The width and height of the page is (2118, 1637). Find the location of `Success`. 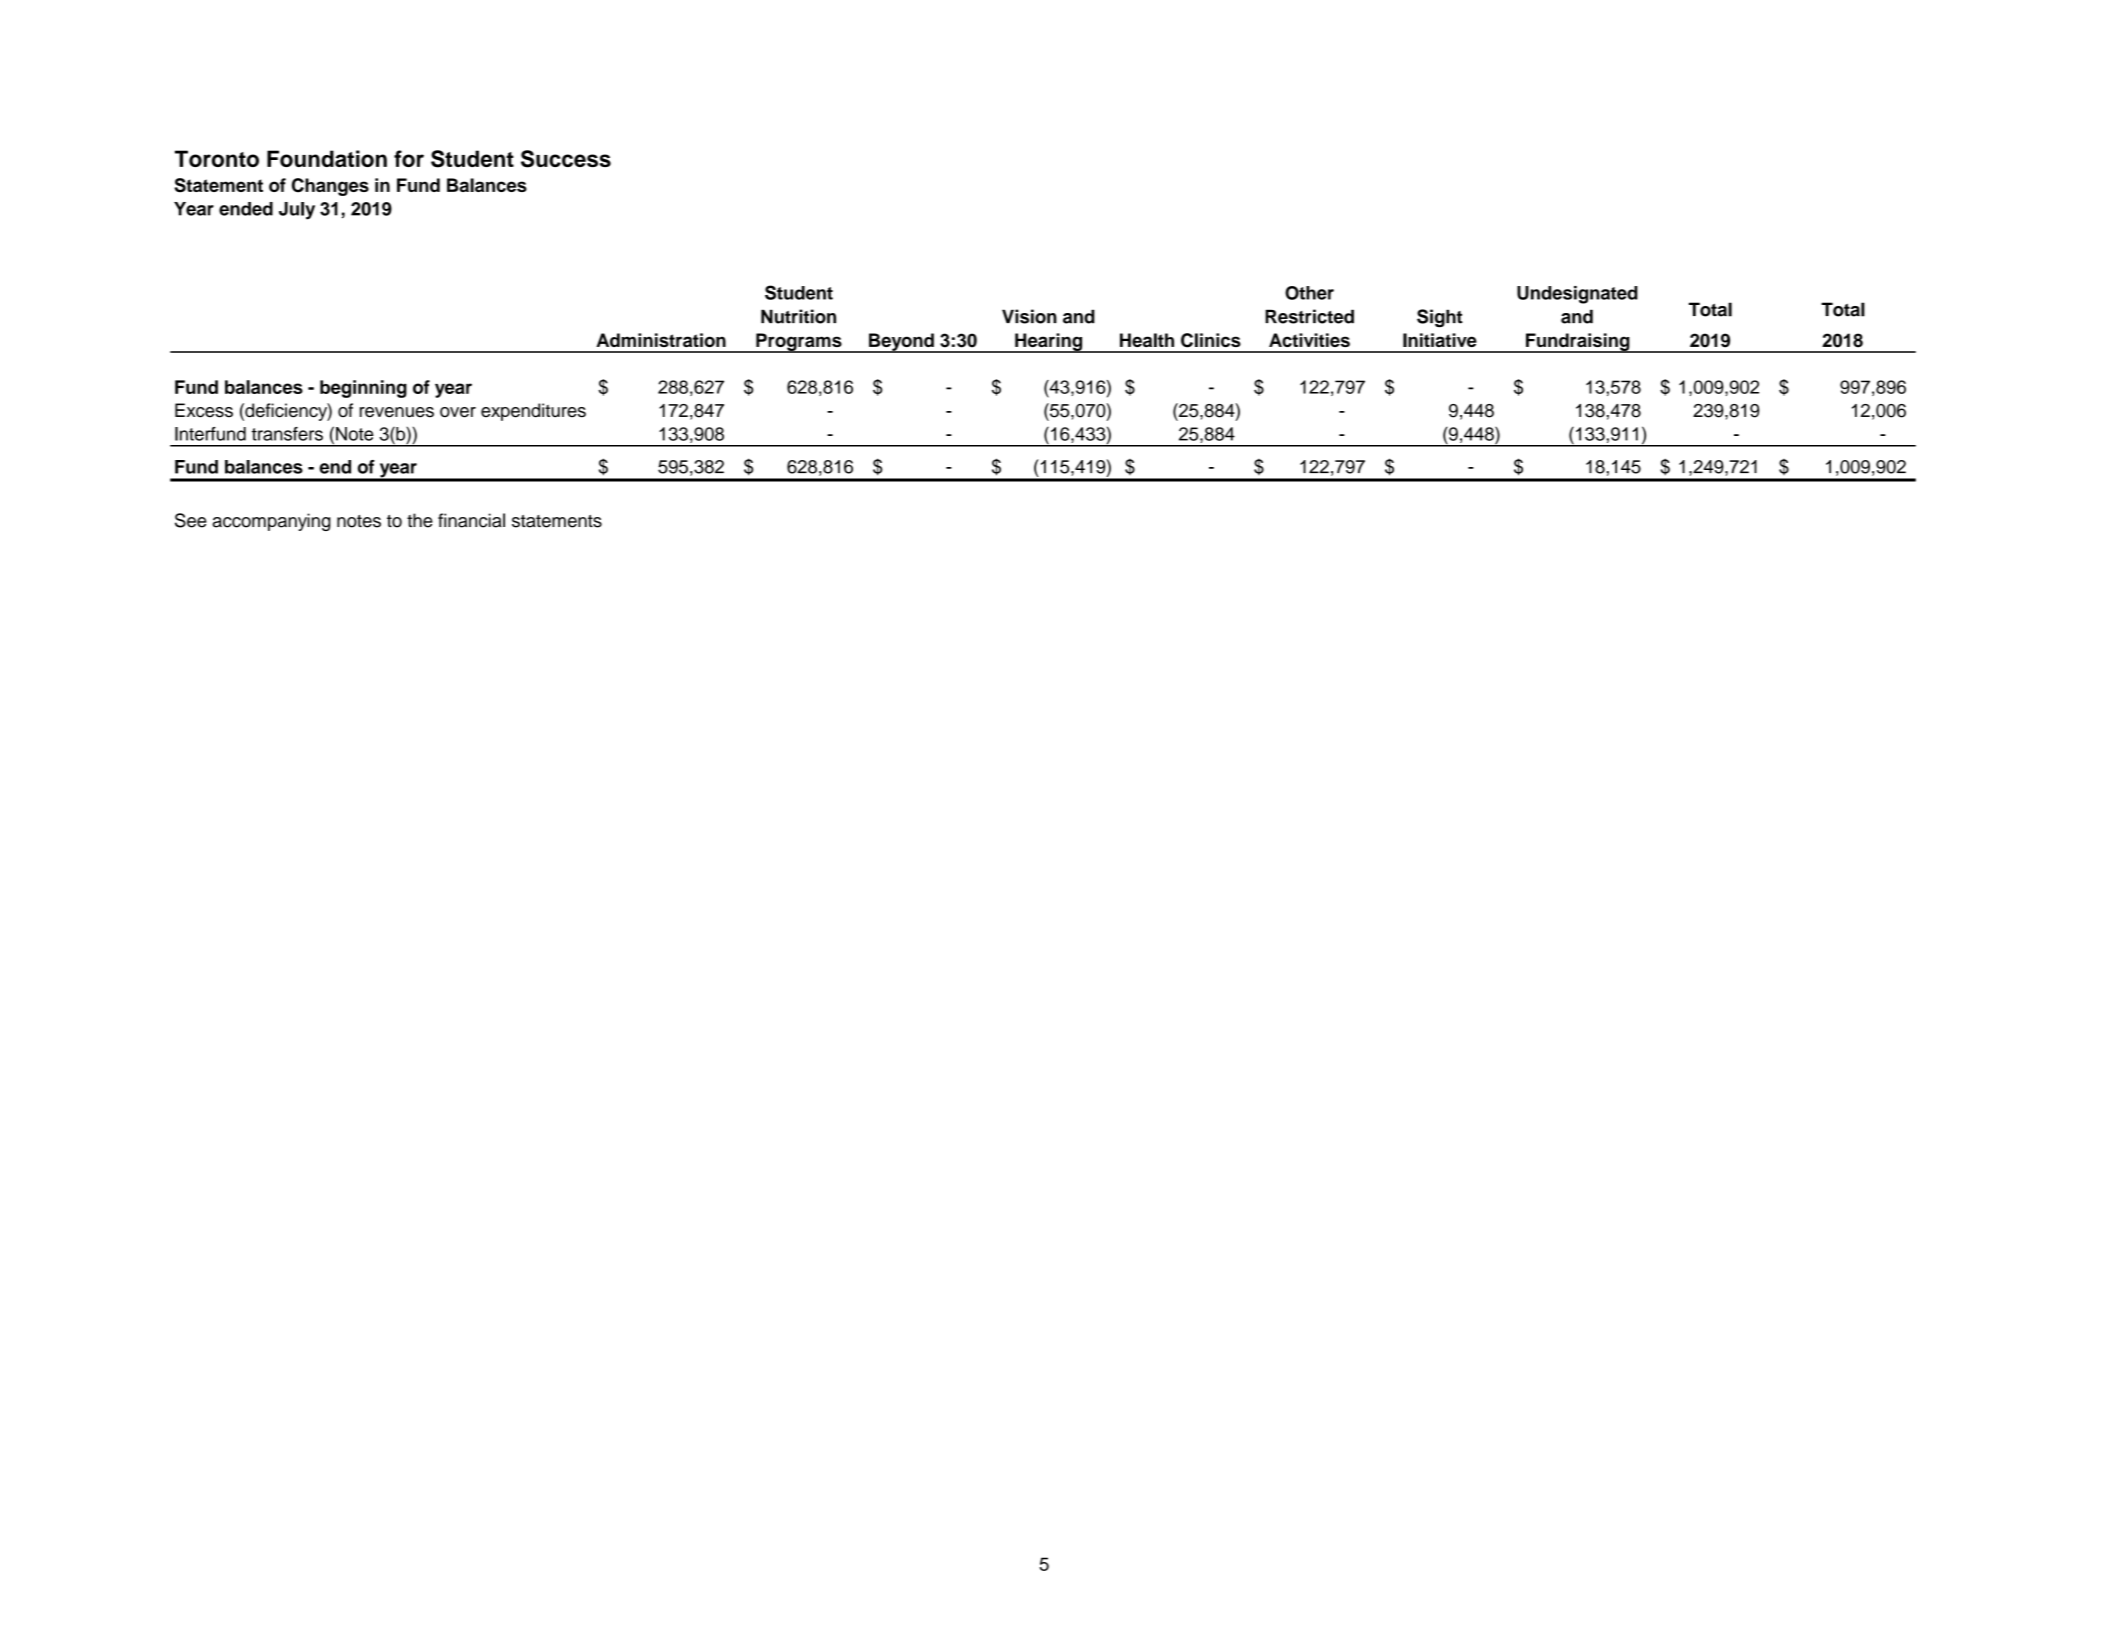

Success is located at coordinates (566, 159).
